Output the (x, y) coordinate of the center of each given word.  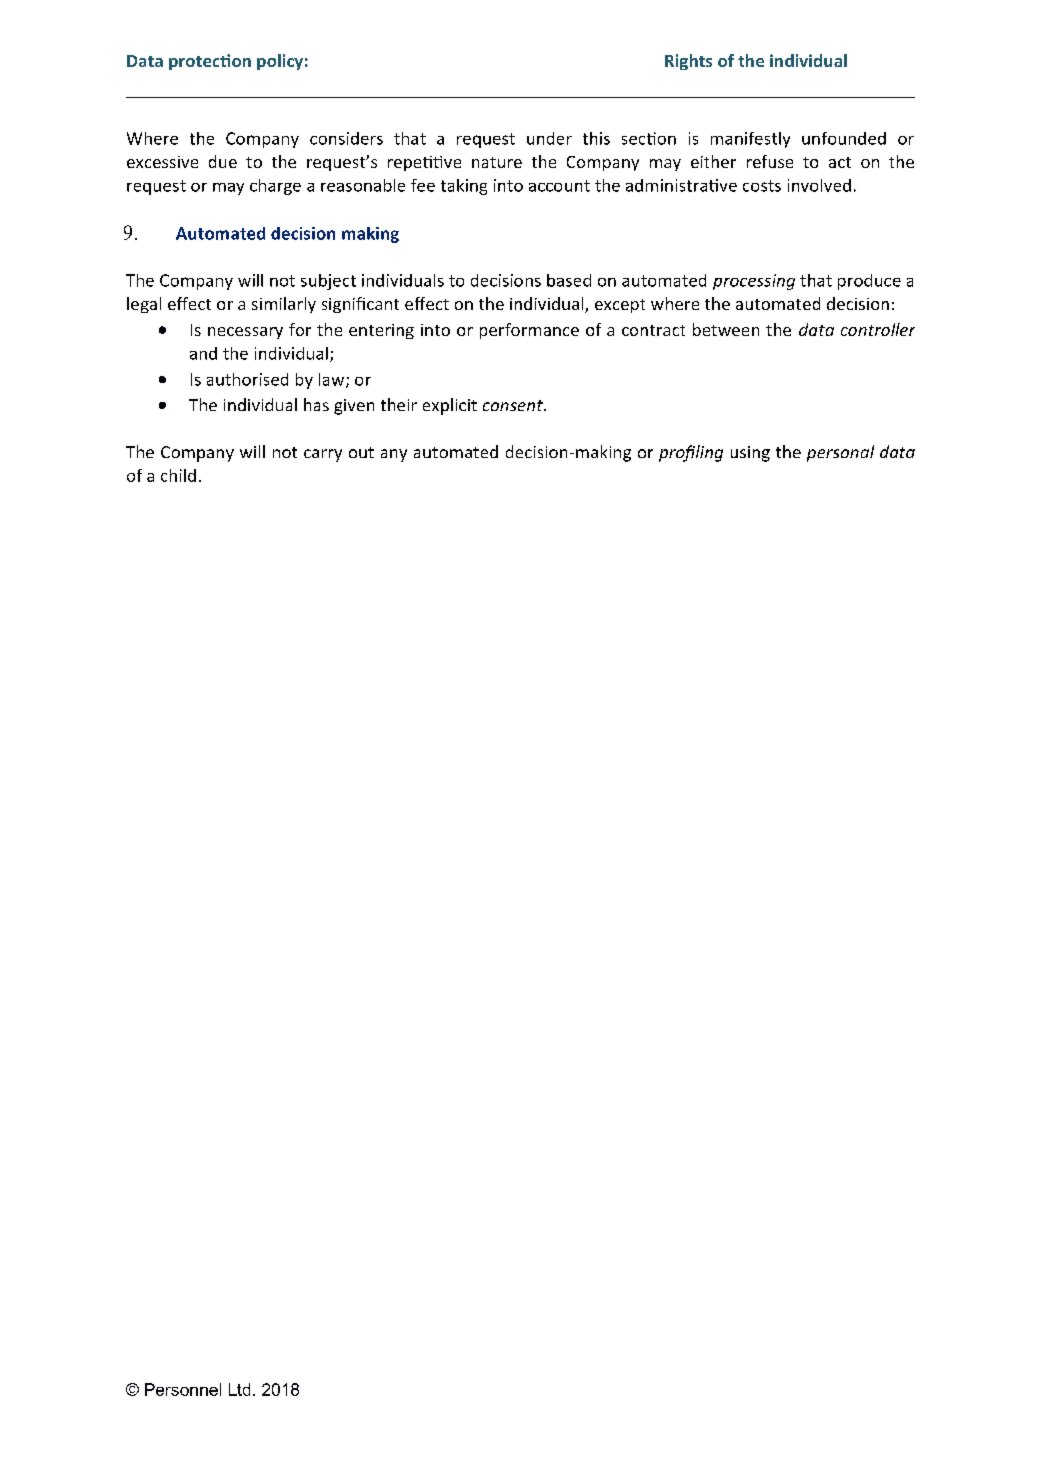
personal (840, 453)
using (750, 454)
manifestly (750, 140)
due (223, 161)
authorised (247, 379)
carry (323, 455)
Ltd (239, 1389)
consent (514, 405)
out (361, 452)
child (178, 475)
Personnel (183, 1389)
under (549, 138)
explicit (450, 406)
